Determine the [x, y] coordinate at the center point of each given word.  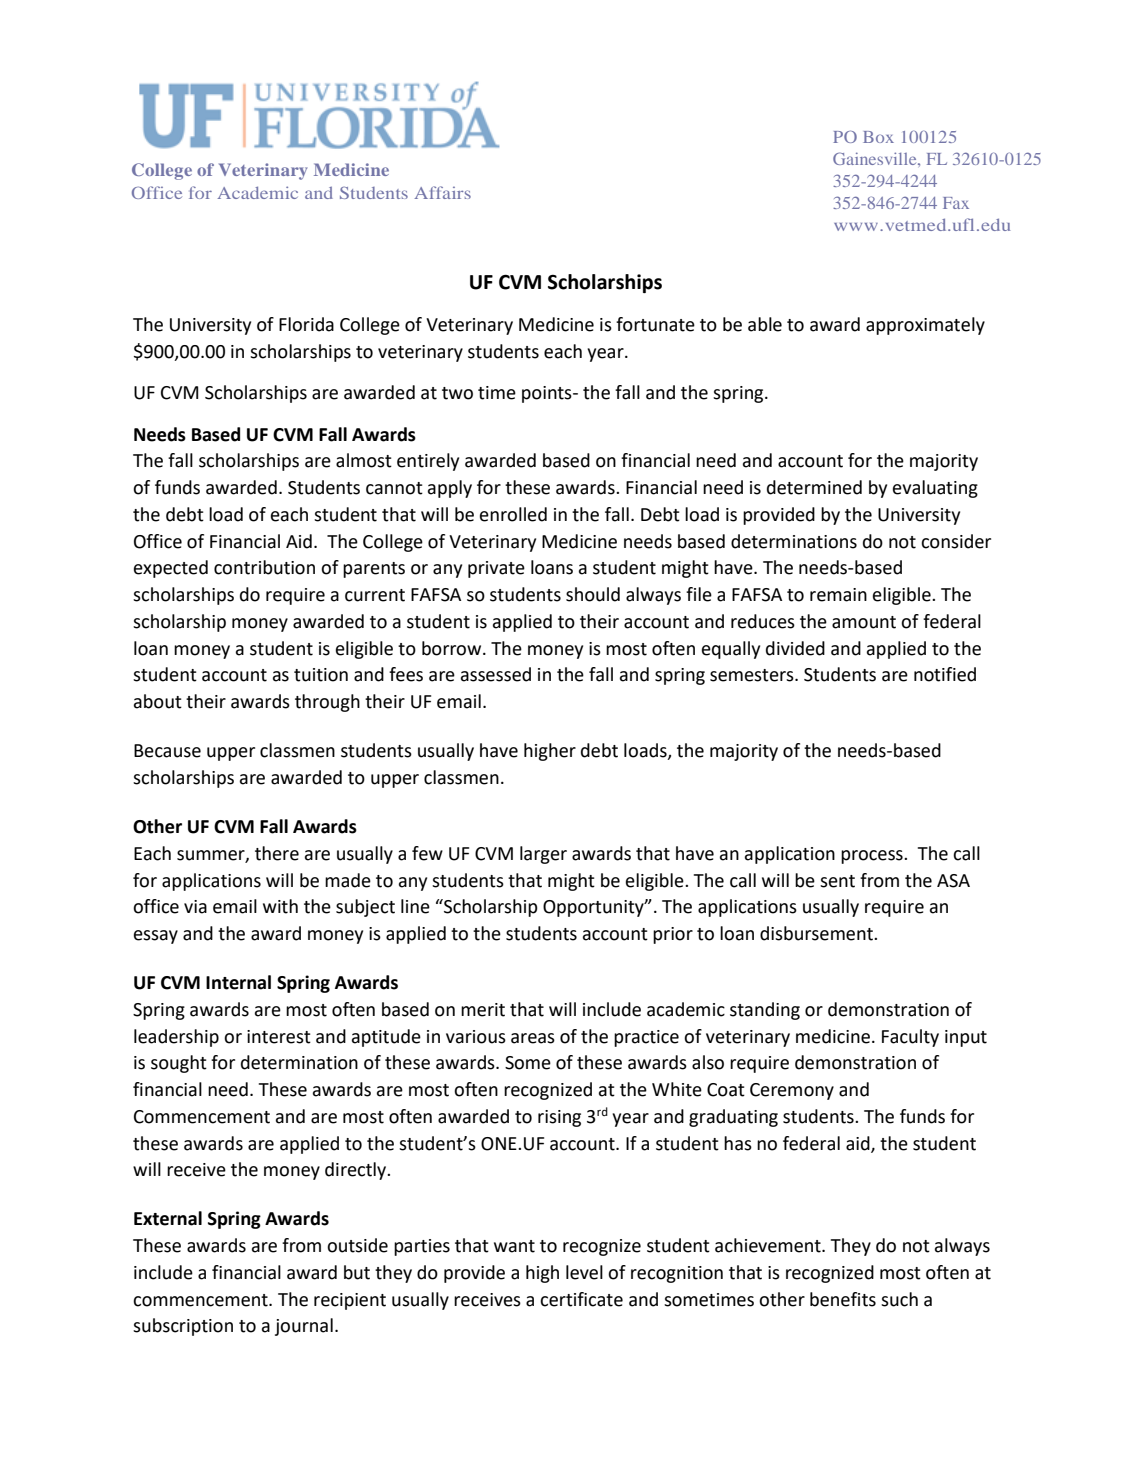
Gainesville [876, 158]
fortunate [655, 324]
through [327, 703]
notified [945, 674]
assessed [496, 674]
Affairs [442, 192]
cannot [394, 488]
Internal [238, 982]
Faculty [910, 1038]
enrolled [513, 514]
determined [814, 487]
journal [304, 1327]
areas [533, 1038]
